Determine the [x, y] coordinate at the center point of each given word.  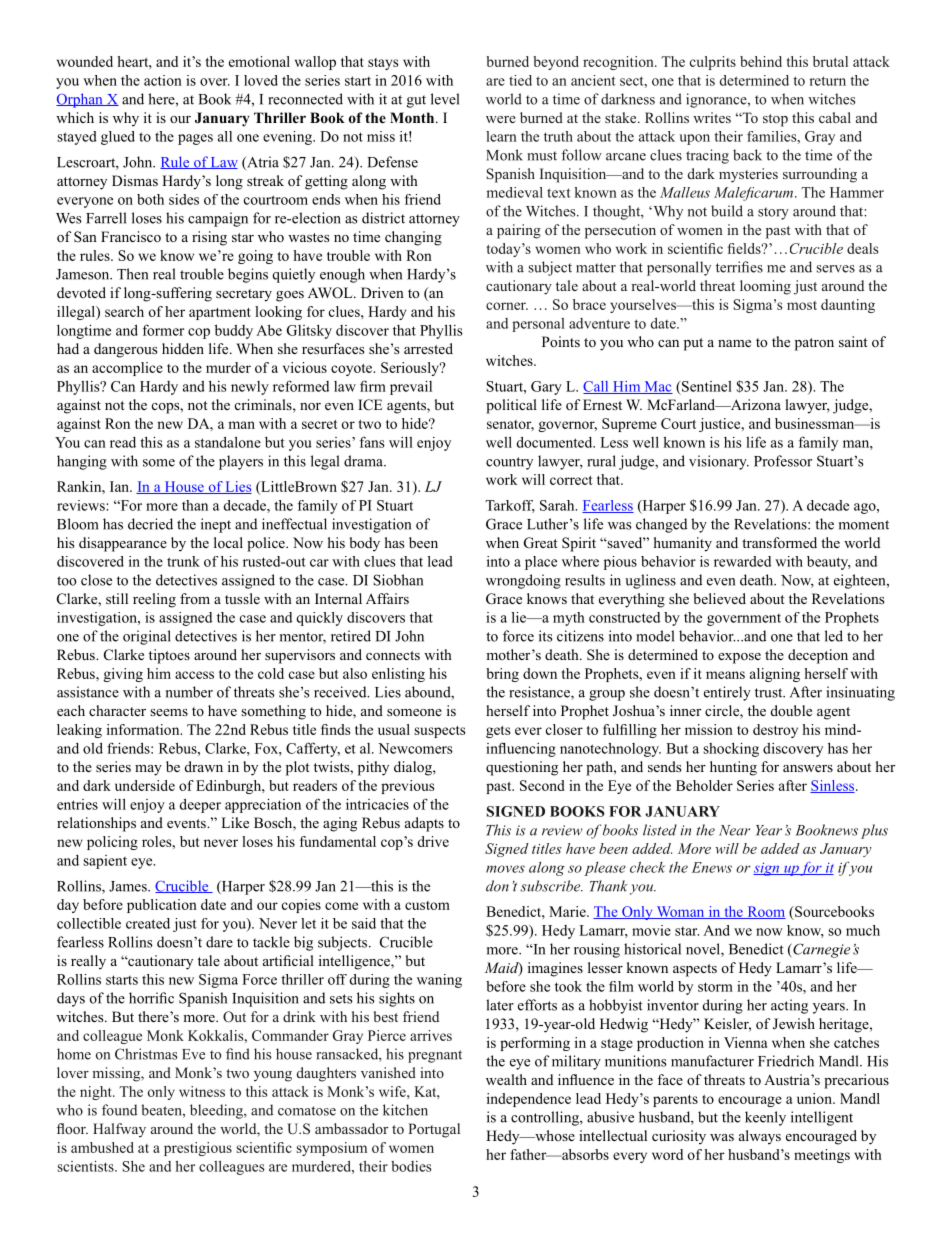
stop [775, 120]
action [163, 80]
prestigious [198, 1149]
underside [145, 785]
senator [510, 425]
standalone [228, 442]
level [445, 99]
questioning [522, 768]
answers [808, 768]
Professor [783, 461]
